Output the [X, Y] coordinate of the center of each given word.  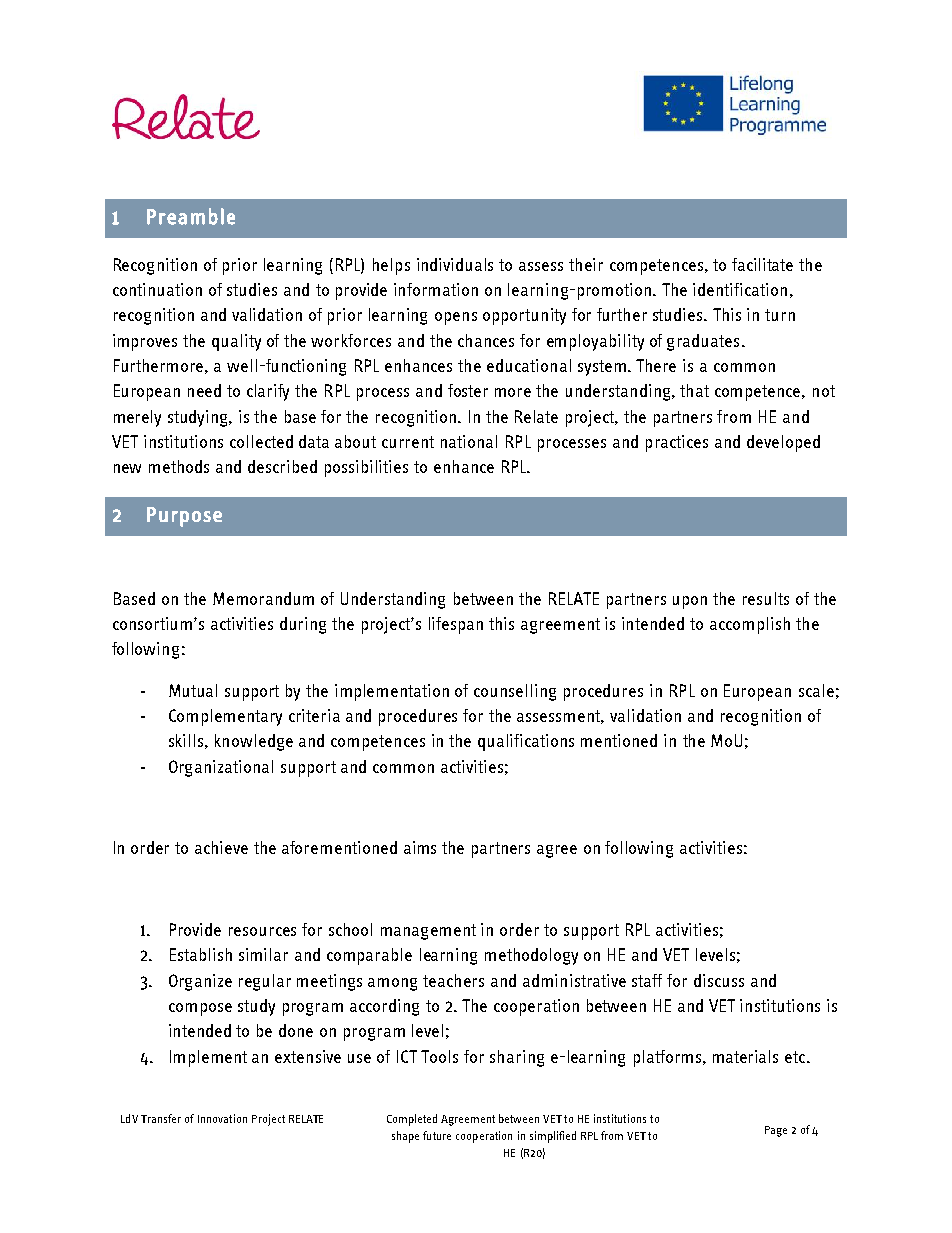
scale [816, 690]
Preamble [191, 216]
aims [420, 847]
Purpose [184, 517]
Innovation [222, 1118]
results [766, 598]
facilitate [762, 264]
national [469, 441]
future [437, 1135]
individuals [455, 264]
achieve [221, 847]
